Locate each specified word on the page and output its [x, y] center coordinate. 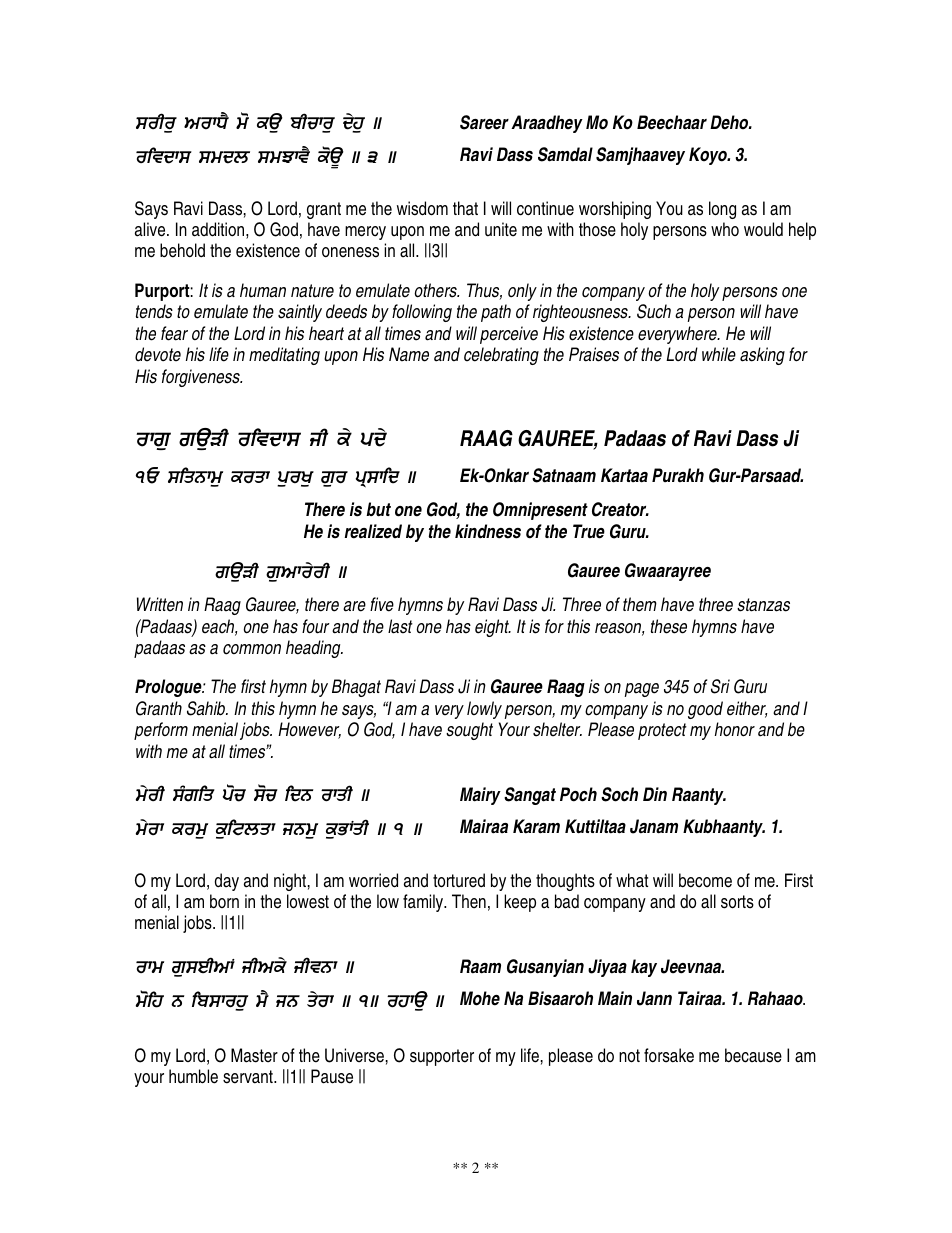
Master [254, 1055]
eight [493, 628]
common [252, 649]
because [753, 1055]
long [722, 210]
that [465, 208]
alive [151, 229]
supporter [442, 1057]
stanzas [763, 605]
